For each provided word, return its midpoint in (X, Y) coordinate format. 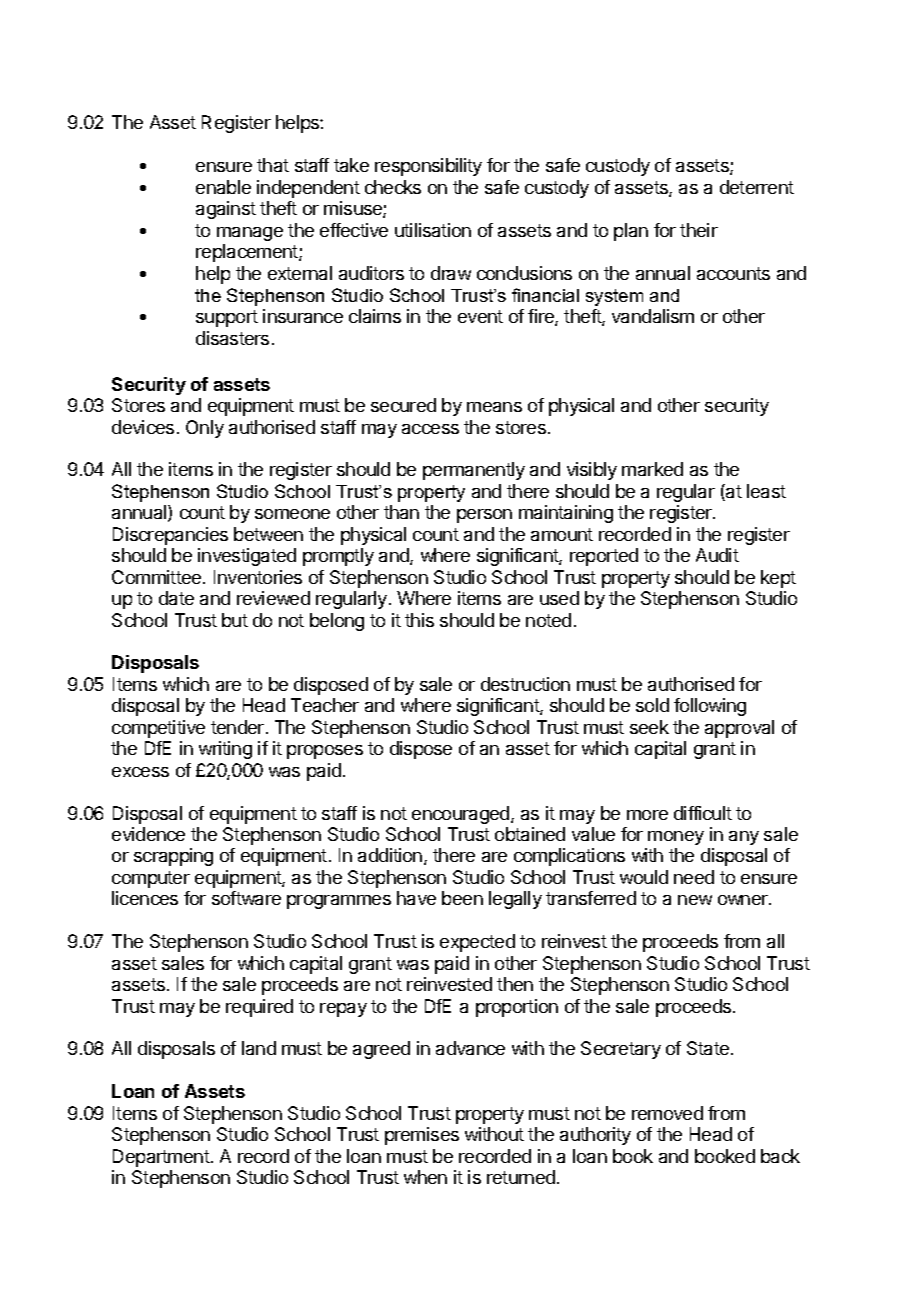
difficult (703, 813)
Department (161, 1158)
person (484, 516)
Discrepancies (170, 536)
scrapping (173, 857)
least (766, 491)
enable (223, 187)
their (699, 230)
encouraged (462, 815)
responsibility (428, 167)
